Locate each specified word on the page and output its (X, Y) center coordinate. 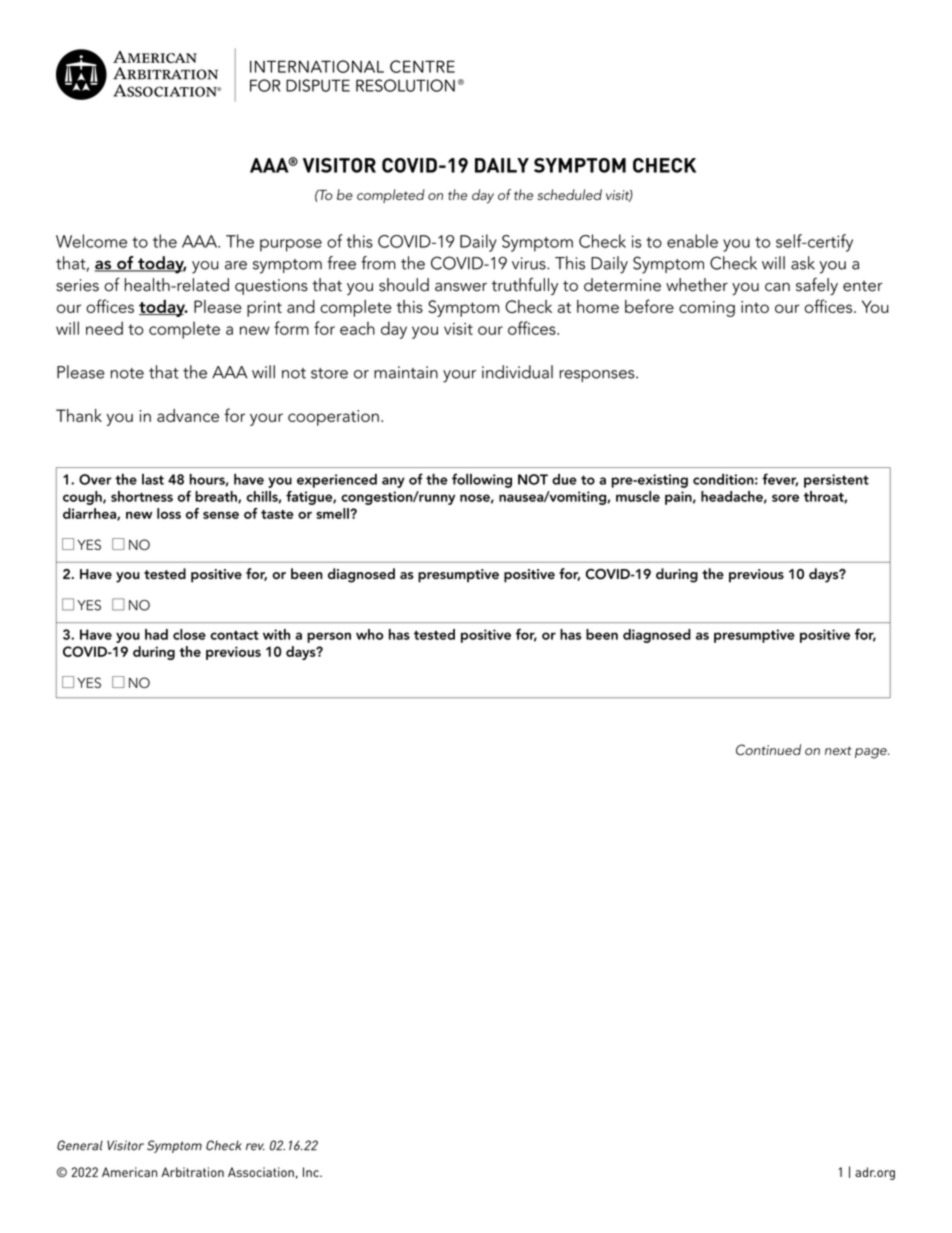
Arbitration (192, 1172)
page (872, 753)
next (838, 750)
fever (780, 480)
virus (530, 263)
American (129, 1172)
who (369, 634)
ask (803, 263)
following (482, 480)
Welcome (91, 241)
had (156, 634)
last (153, 479)
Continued (768, 750)
